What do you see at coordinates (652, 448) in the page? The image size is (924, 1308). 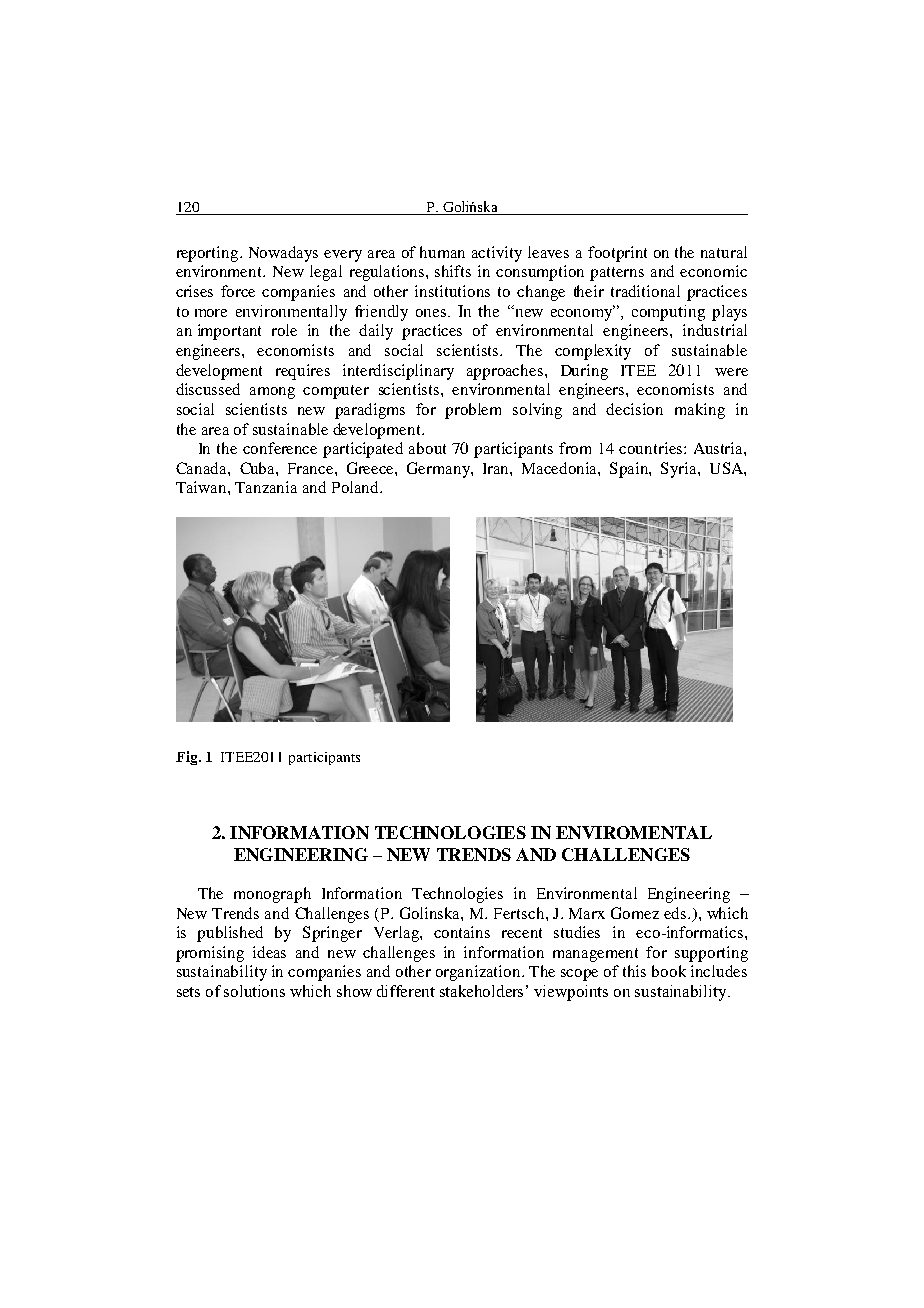 I see `countries` at bounding box center [652, 448].
